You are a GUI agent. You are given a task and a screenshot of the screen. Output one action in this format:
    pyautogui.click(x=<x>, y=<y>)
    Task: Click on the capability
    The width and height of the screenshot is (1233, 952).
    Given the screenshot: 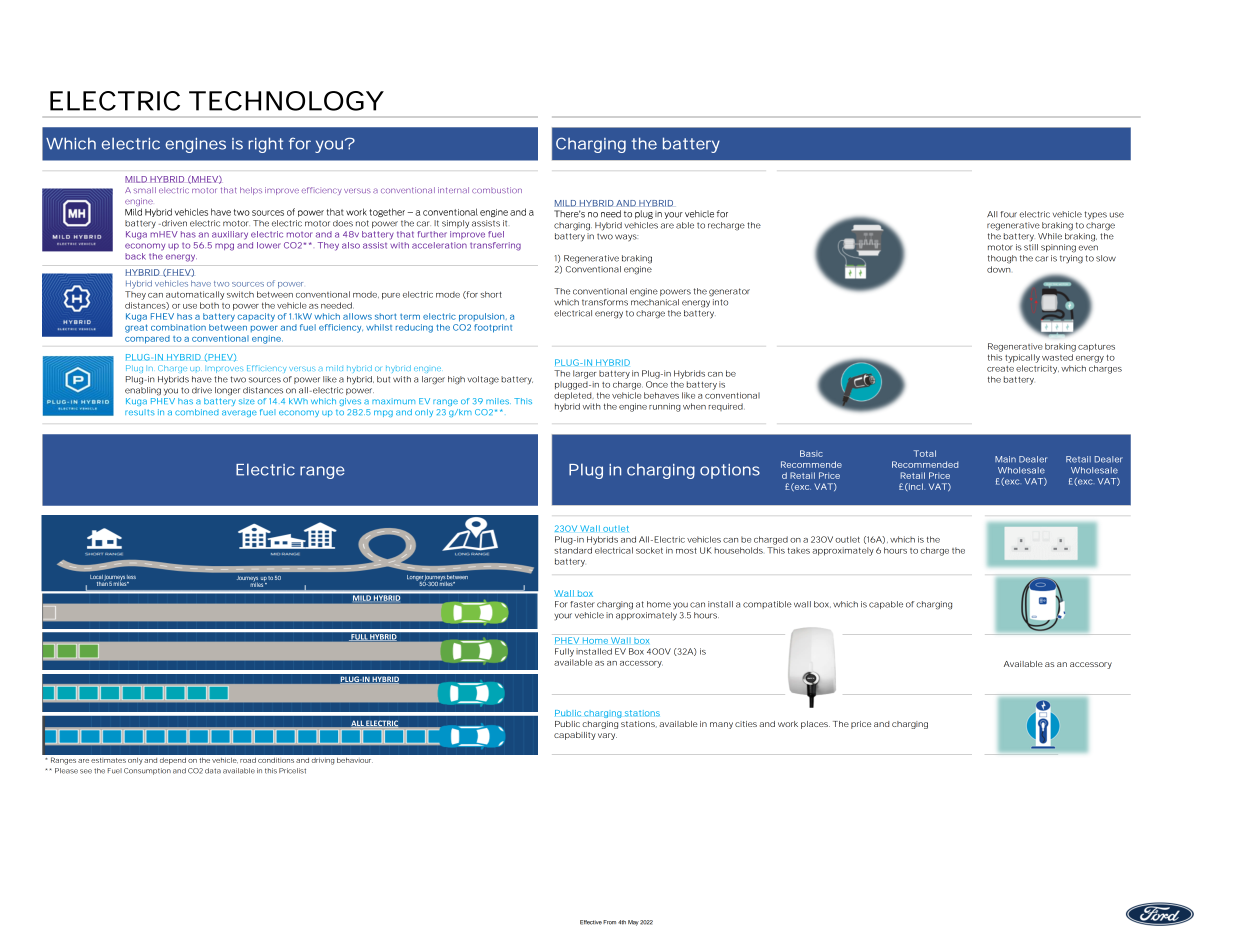 What is the action you would take?
    pyautogui.click(x=575, y=736)
